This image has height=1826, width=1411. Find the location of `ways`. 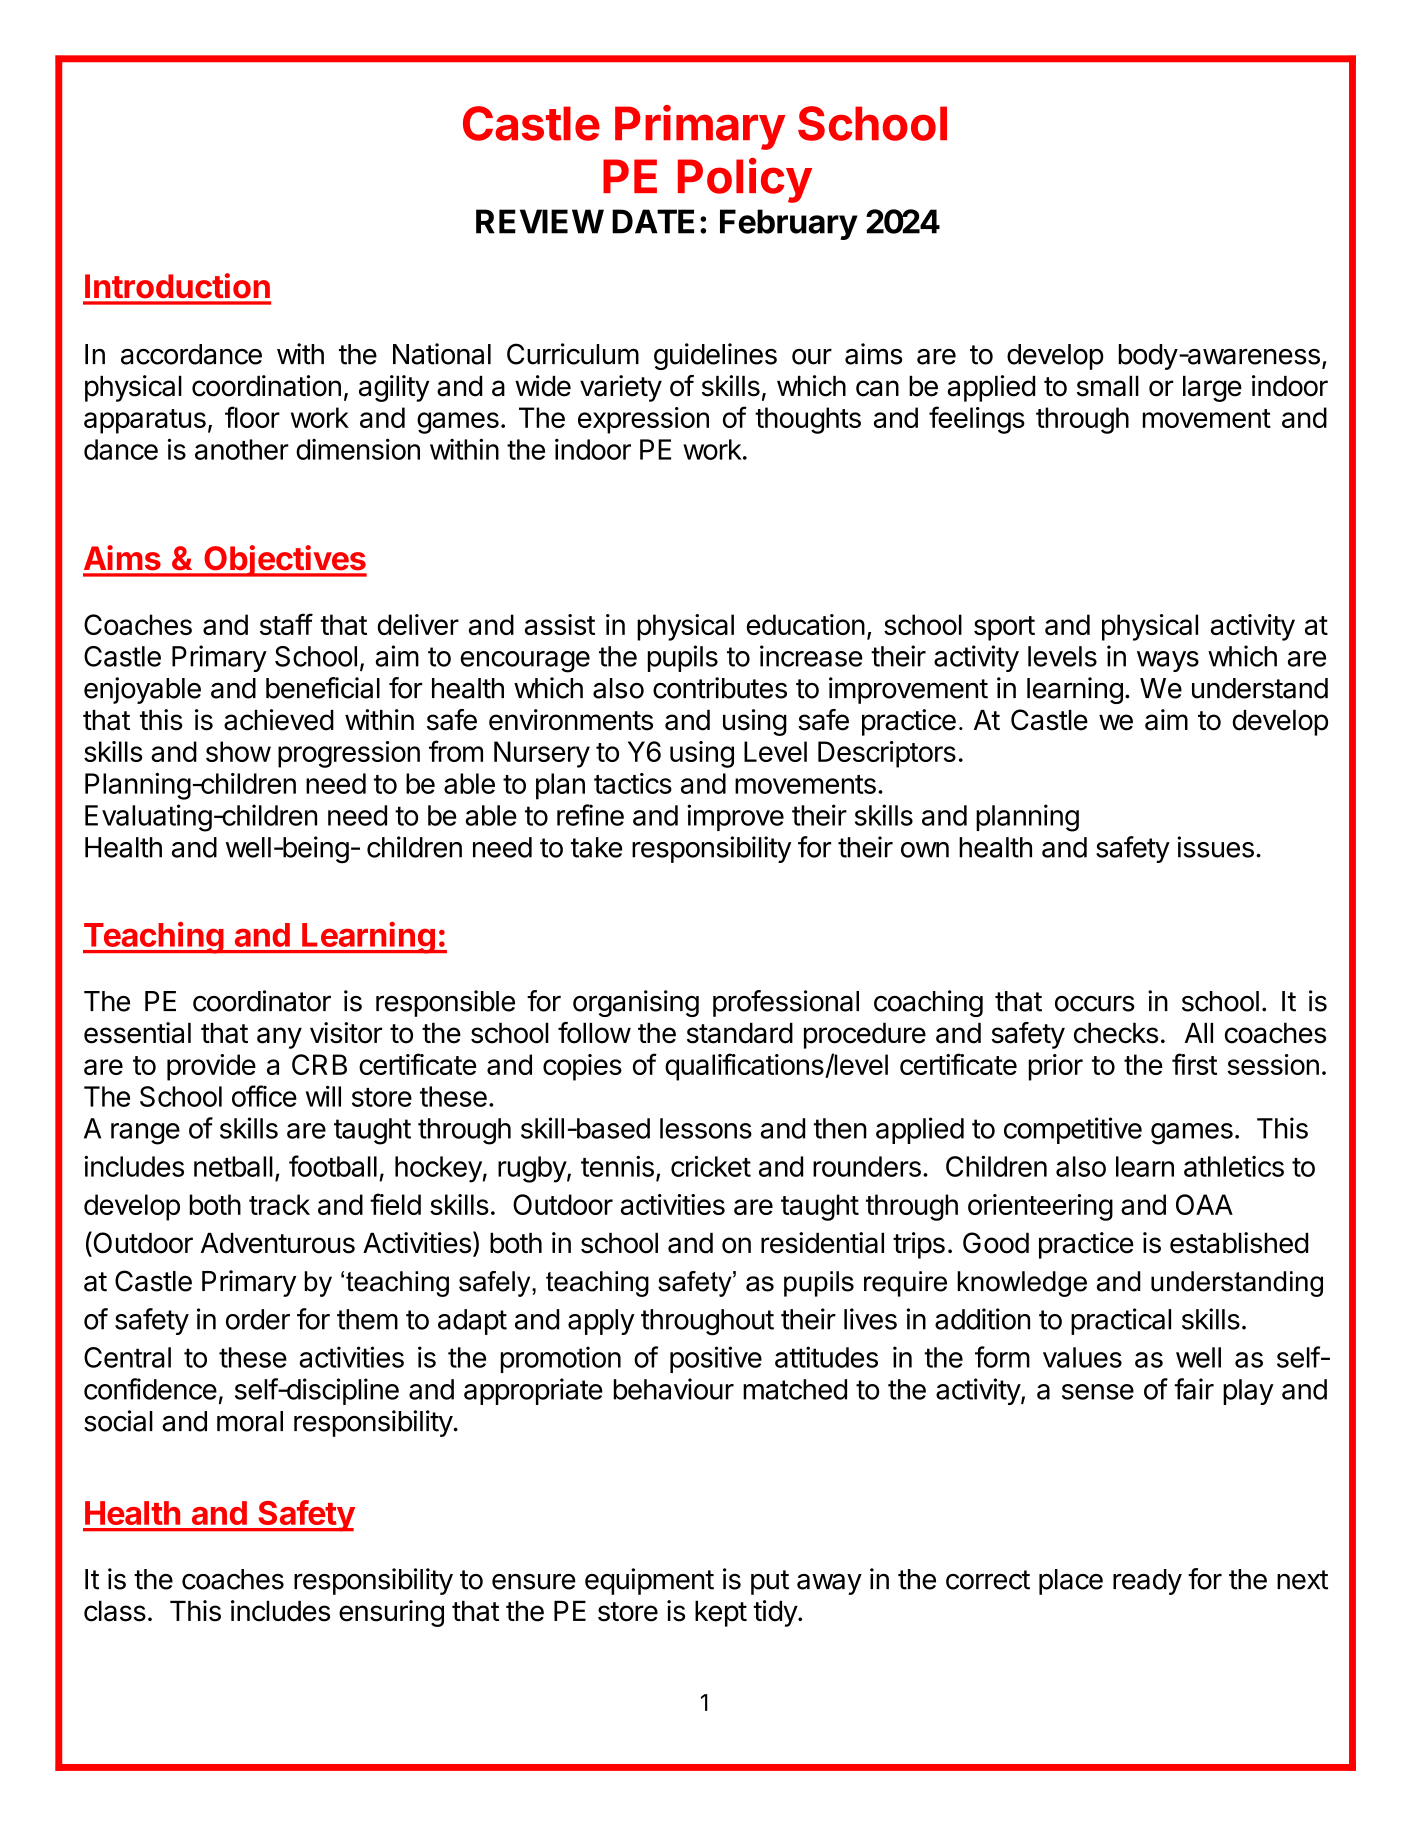

ways is located at coordinates (1168, 661).
